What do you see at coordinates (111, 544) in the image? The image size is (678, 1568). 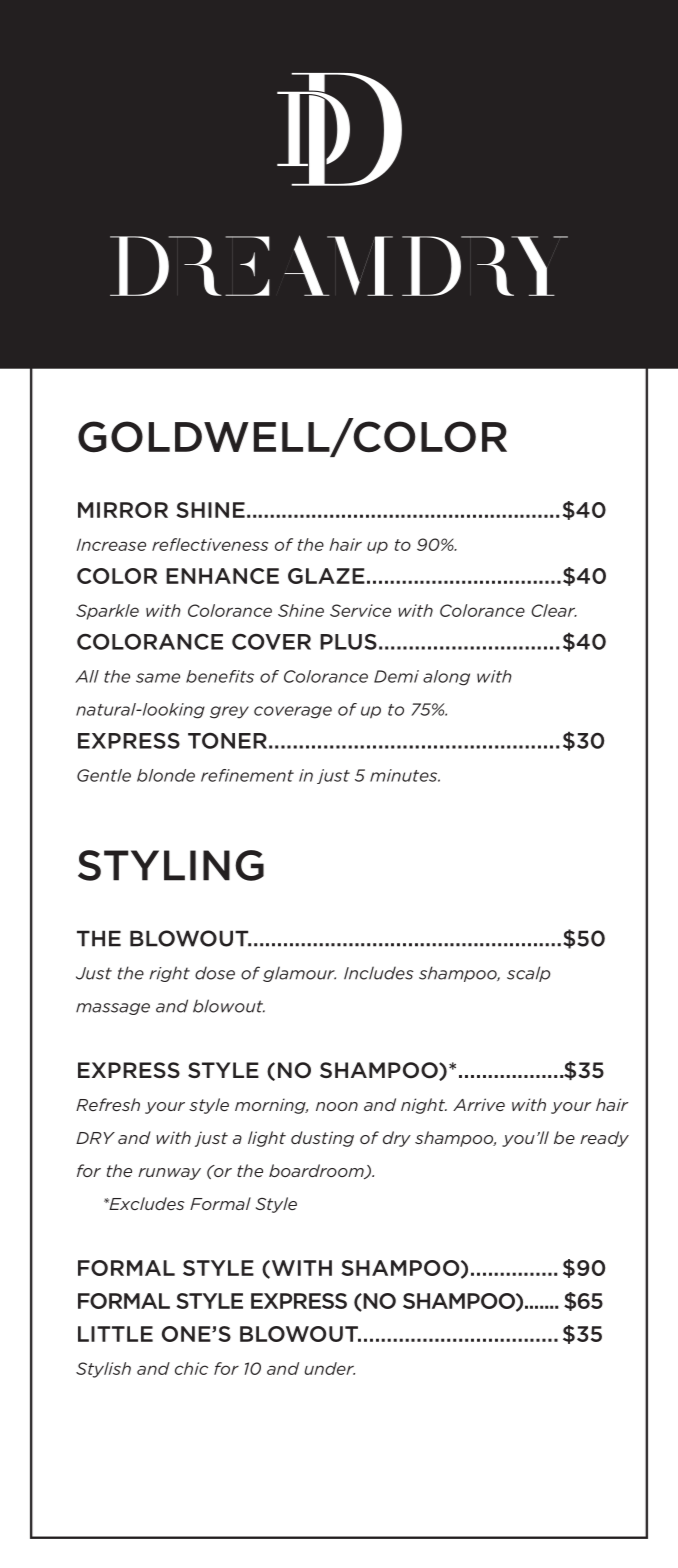 I see `Increase` at bounding box center [111, 544].
